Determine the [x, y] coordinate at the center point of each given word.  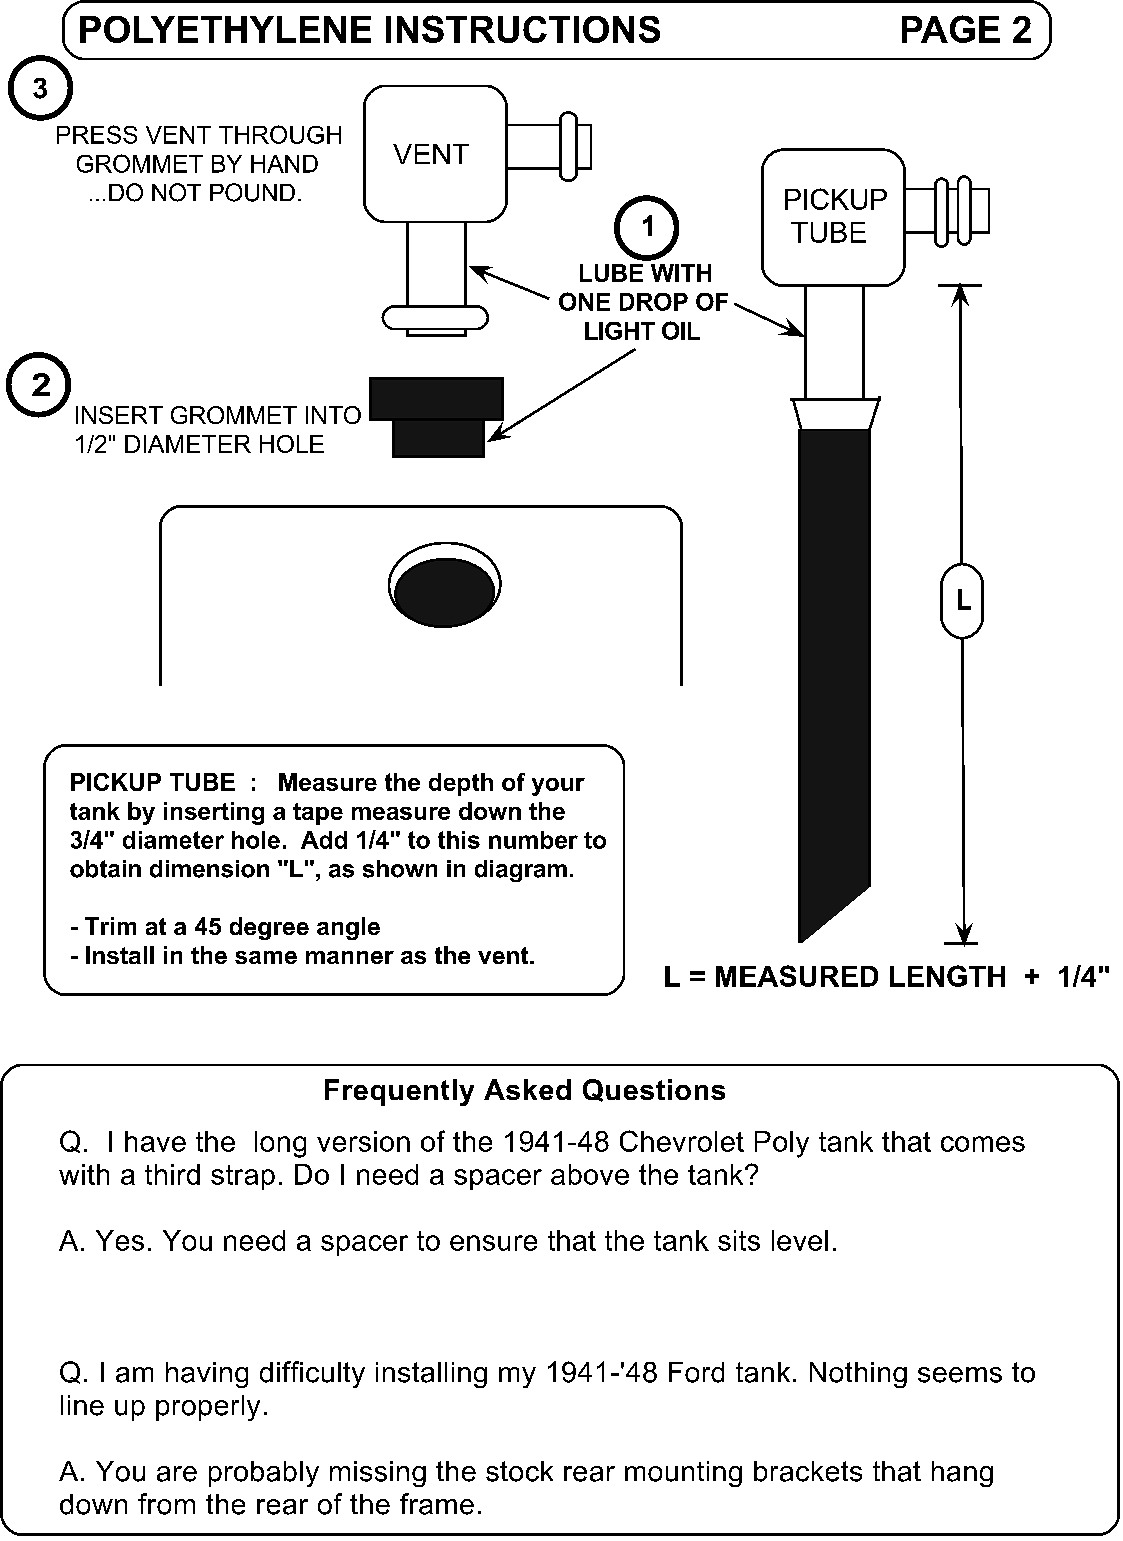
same [266, 957]
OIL [681, 330]
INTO [333, 415]
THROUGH [280, 134]
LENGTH [947, 976]
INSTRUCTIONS [523, 29]
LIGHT [620, 331]
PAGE [951, 29]
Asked [527, 1089]
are [177, 1474]
